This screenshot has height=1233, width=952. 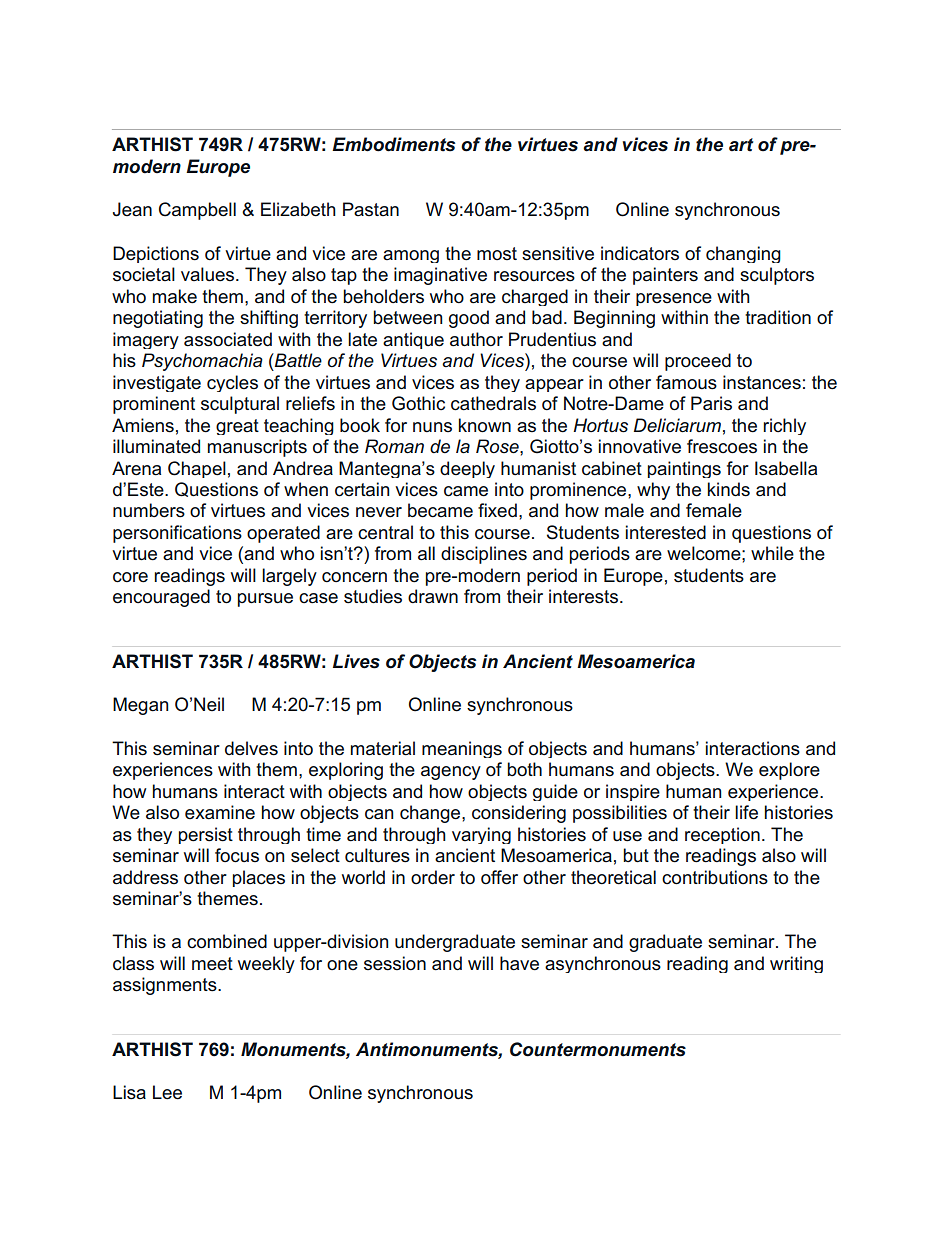 What do you see at coordinates (796, 964) in the screenshot?
I see `writing` at bounding box center [796, 964].
